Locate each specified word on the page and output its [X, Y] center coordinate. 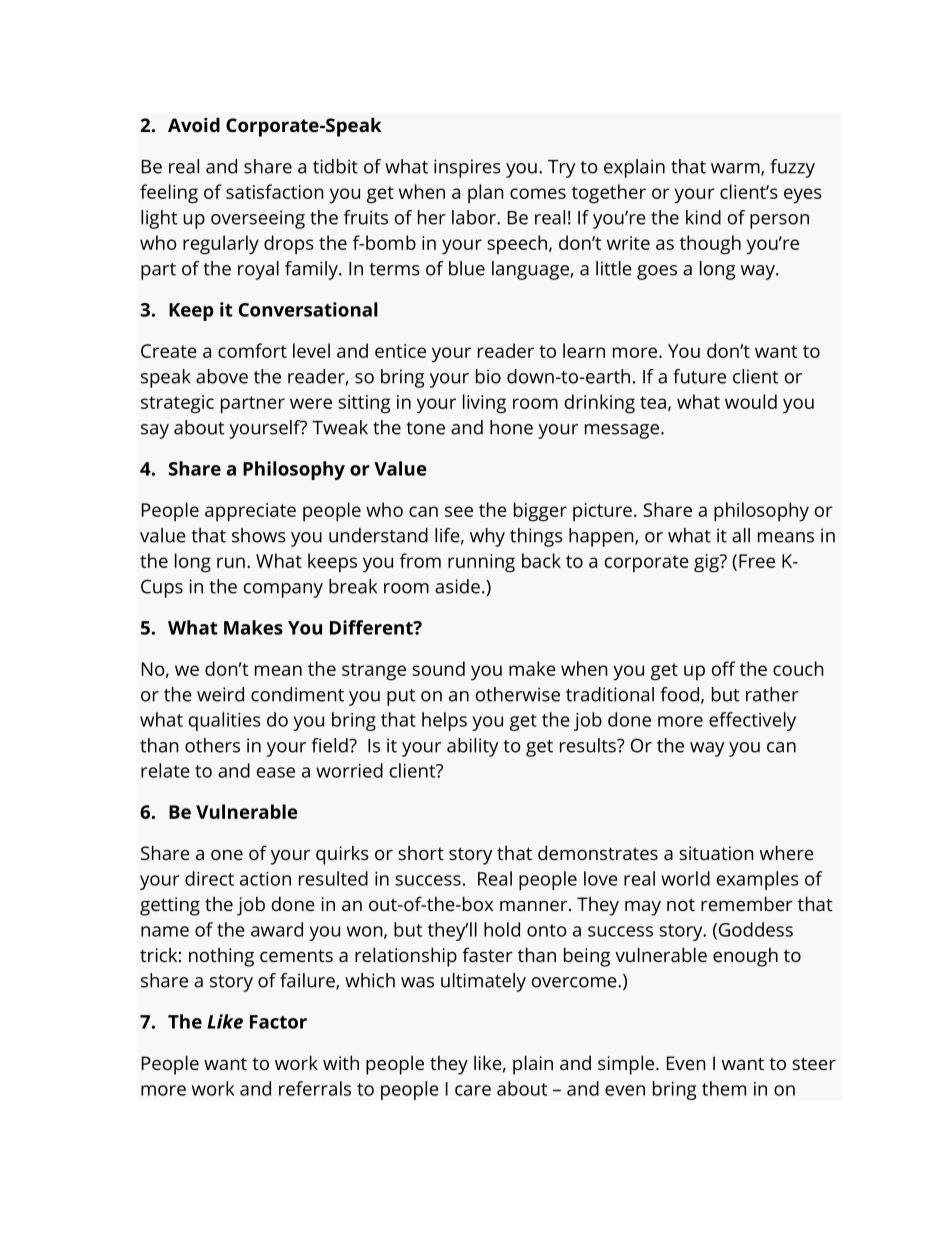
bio [488, 376]
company [283, 590]
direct [209, 878]
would [751, 401]
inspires [467, 168]
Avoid [194, 124]
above [222, 376]
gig [707, 563]
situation [716, 853]
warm [736, 169]
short [421, 853]
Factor [278, 1022]
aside [457, 586]
